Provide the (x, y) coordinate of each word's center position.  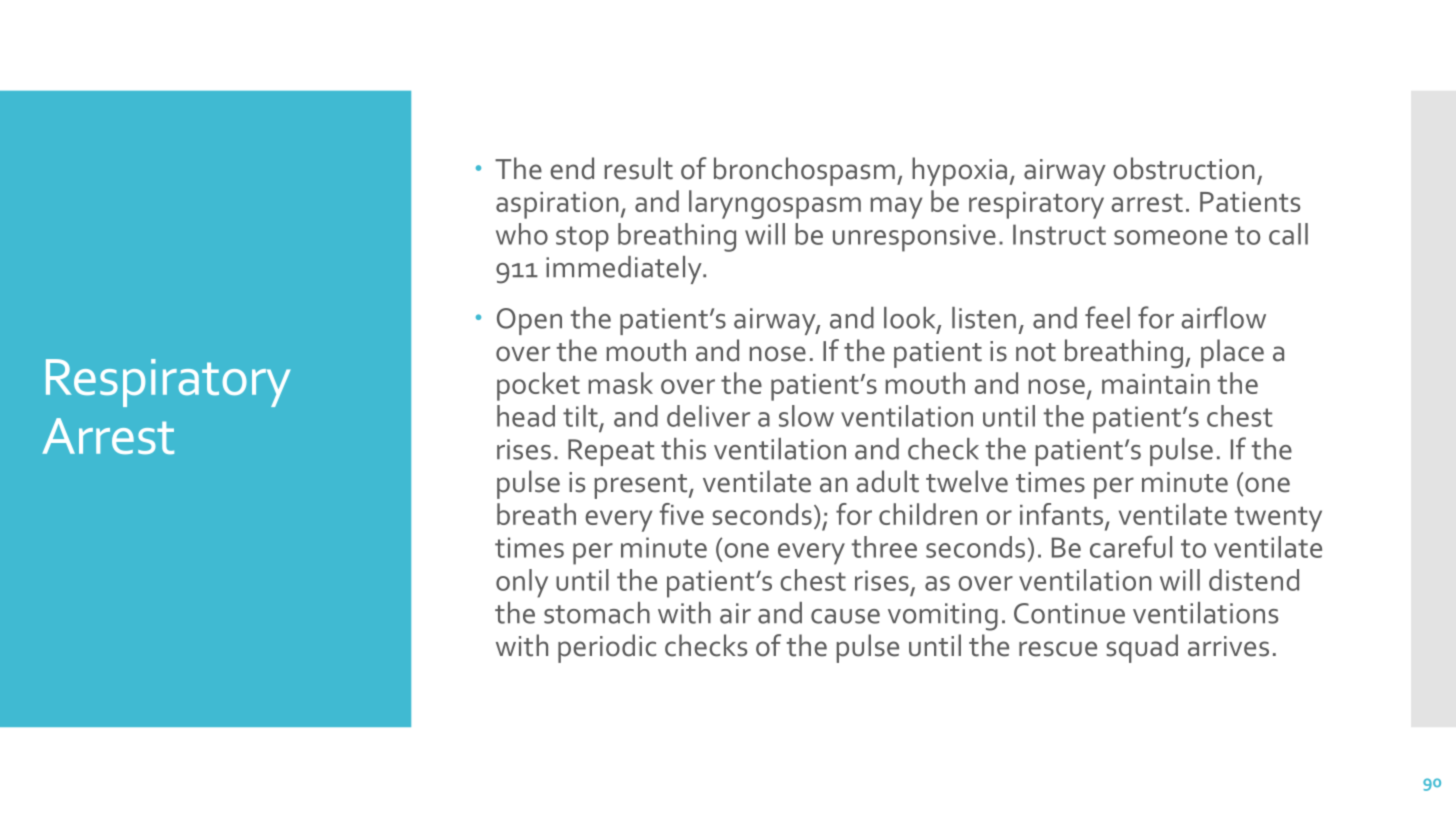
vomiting (943, 617)
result (639, 168)
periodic (607, 648)
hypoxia (959, 171)
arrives (1228, 646)
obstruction (1184, 168)
